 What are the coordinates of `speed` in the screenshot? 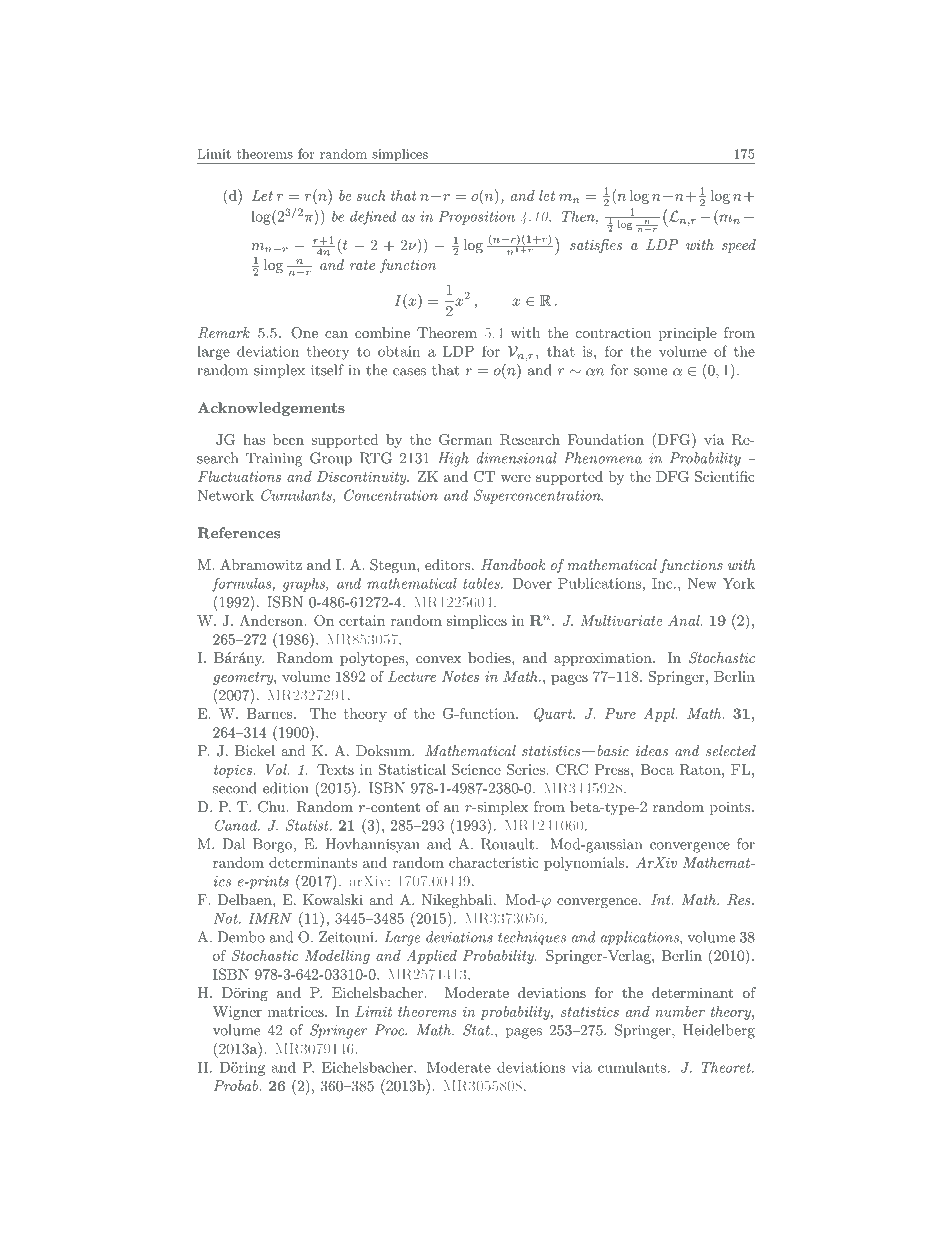 It's located at (739, 246).
